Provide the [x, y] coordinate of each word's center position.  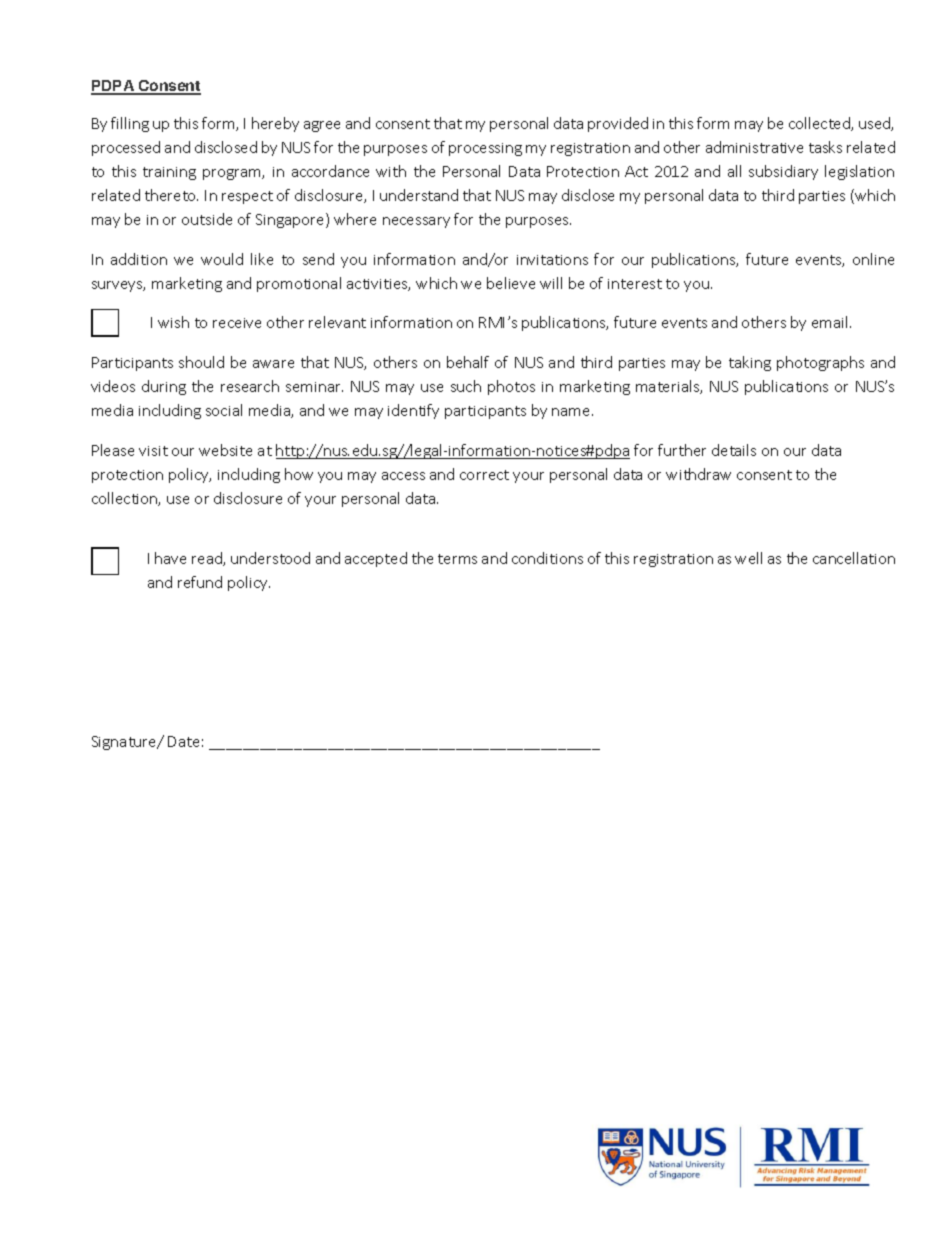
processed [126, 148]
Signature [125, 743]
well [748, 558]
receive [237, 323]
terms [457, 559]
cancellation [854, 558]
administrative [754, 147]
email [831, 322]
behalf [468, 362]
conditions [547, 558]
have [170, 558]
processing [485, 149]
